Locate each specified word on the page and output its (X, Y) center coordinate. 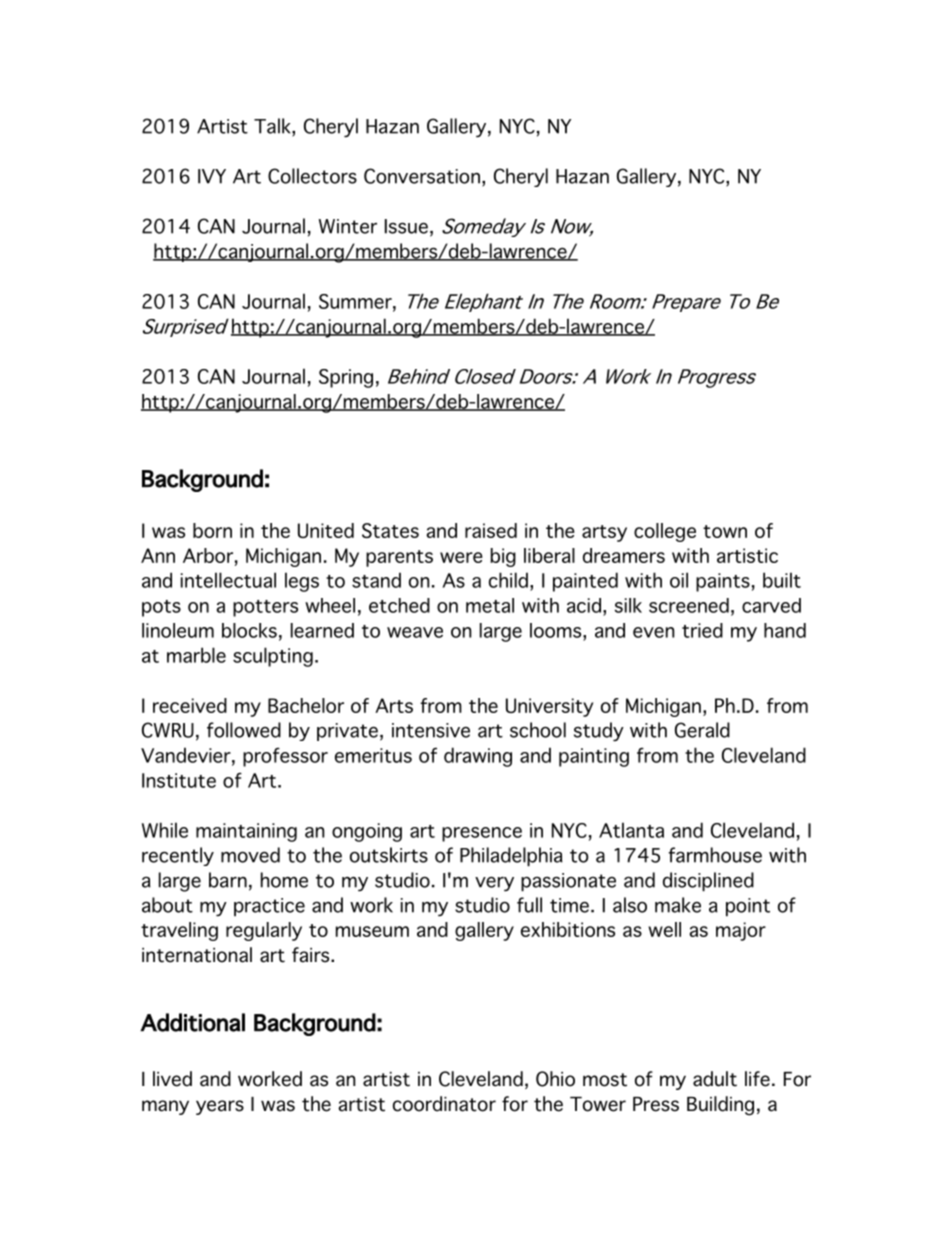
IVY (212, 176)
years (220, 1107)
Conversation (422, 176)
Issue (406, 226)
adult (715, 1079)
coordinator (444, 1104)
